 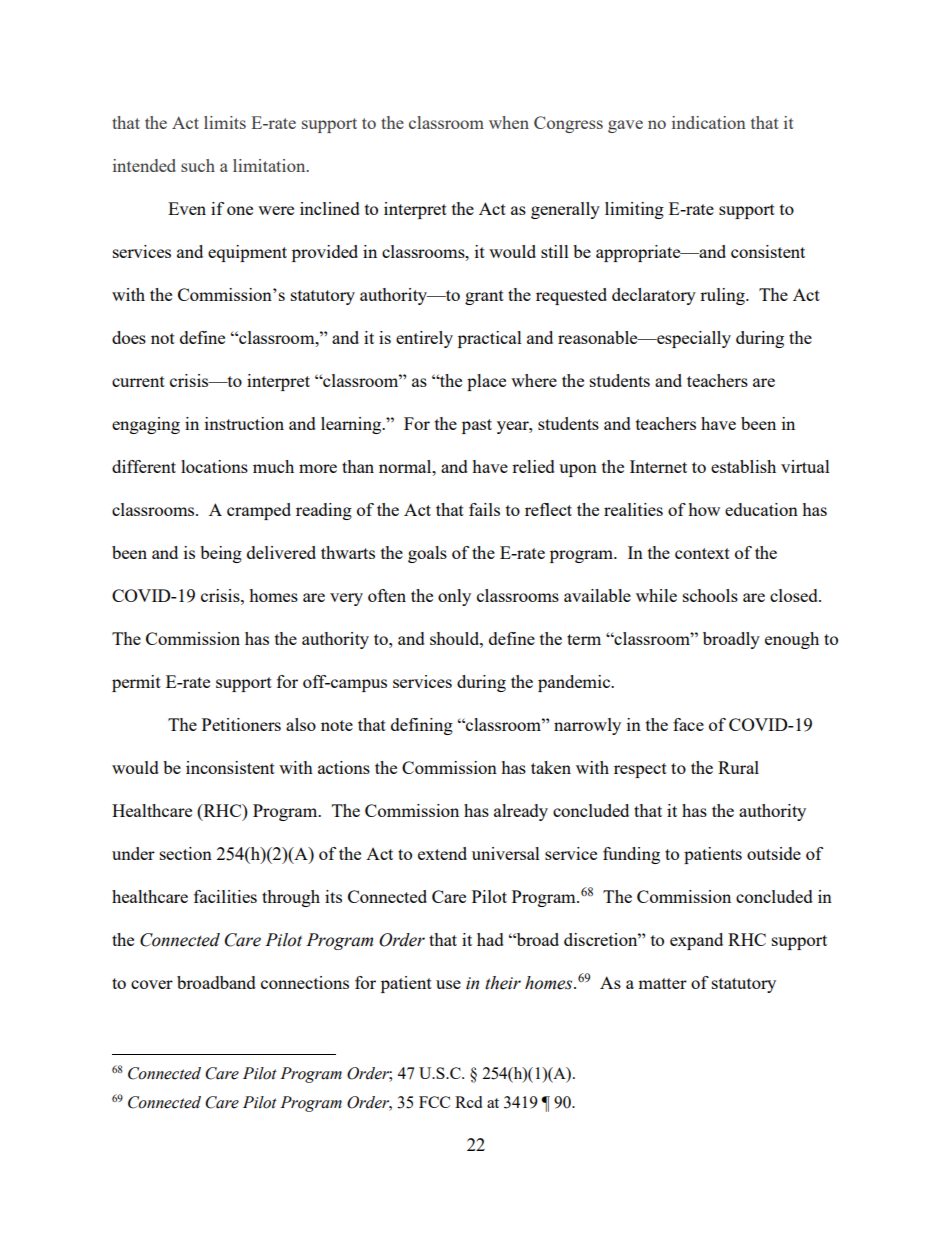 What do you see at coordinates (152, 984) in the screenshot?
I see `cover` at bounding box center [152, 984].
